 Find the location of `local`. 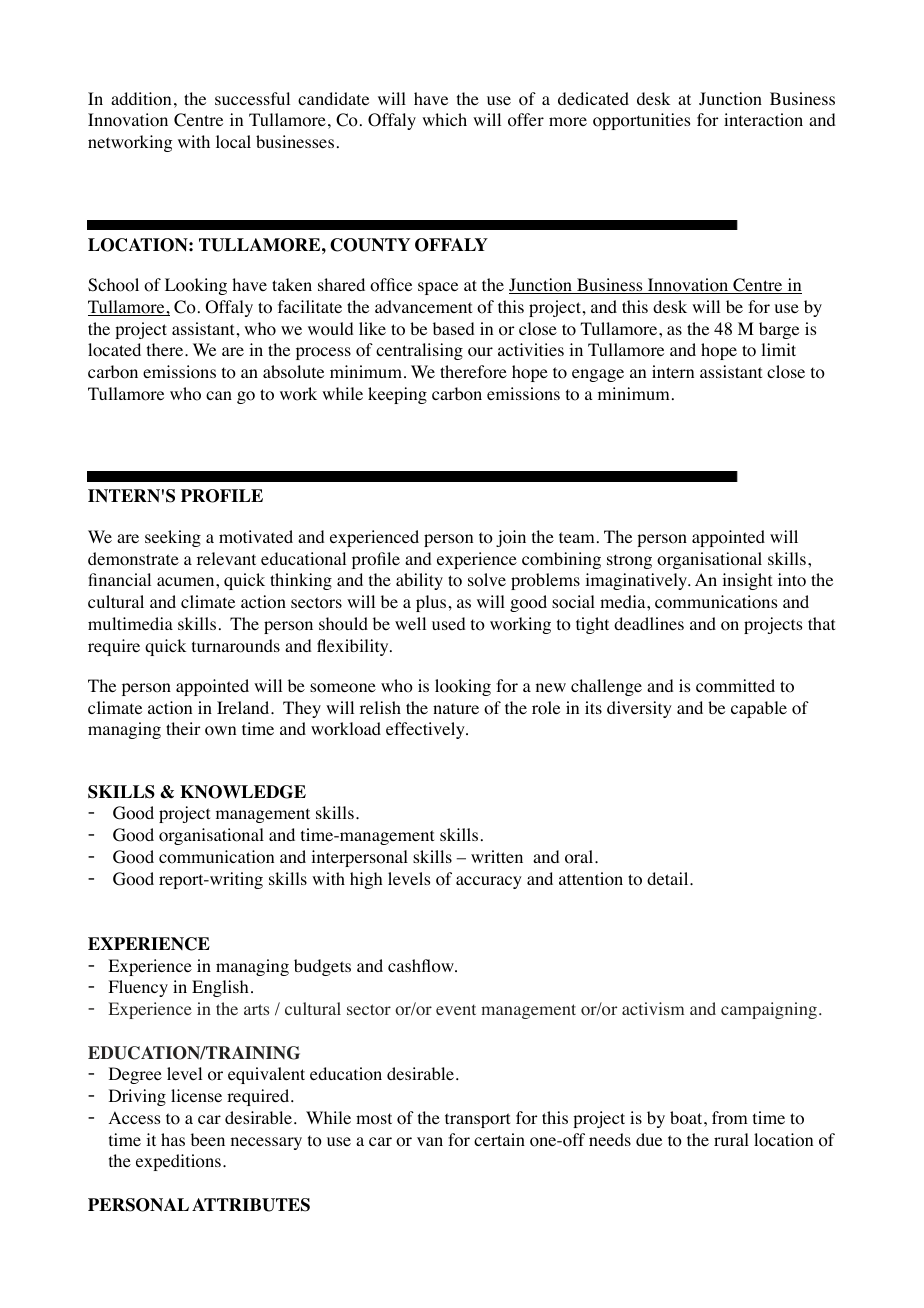

local is located at coordinates (233, 142).
